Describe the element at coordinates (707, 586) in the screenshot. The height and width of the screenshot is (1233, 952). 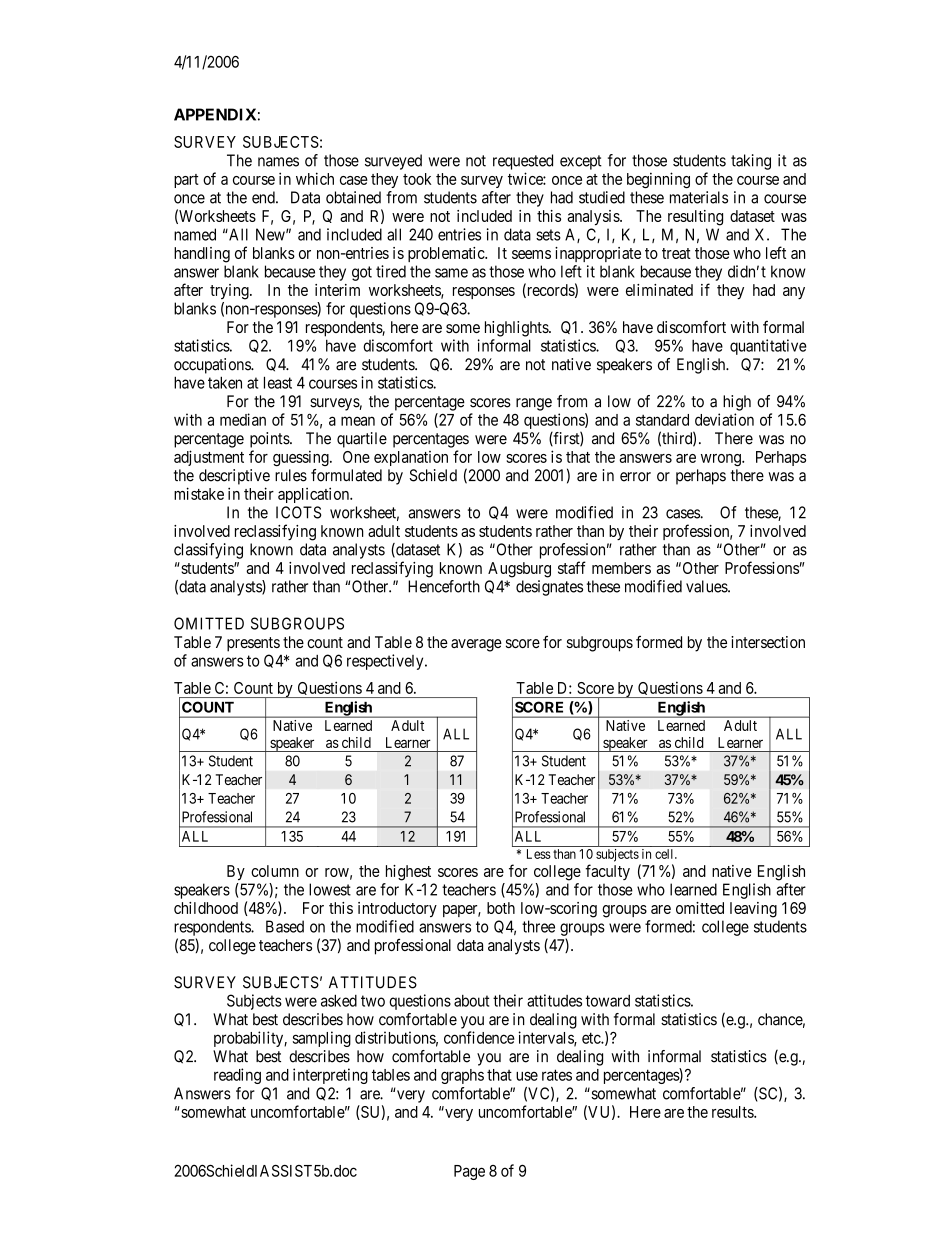
I see `values` at that location.
